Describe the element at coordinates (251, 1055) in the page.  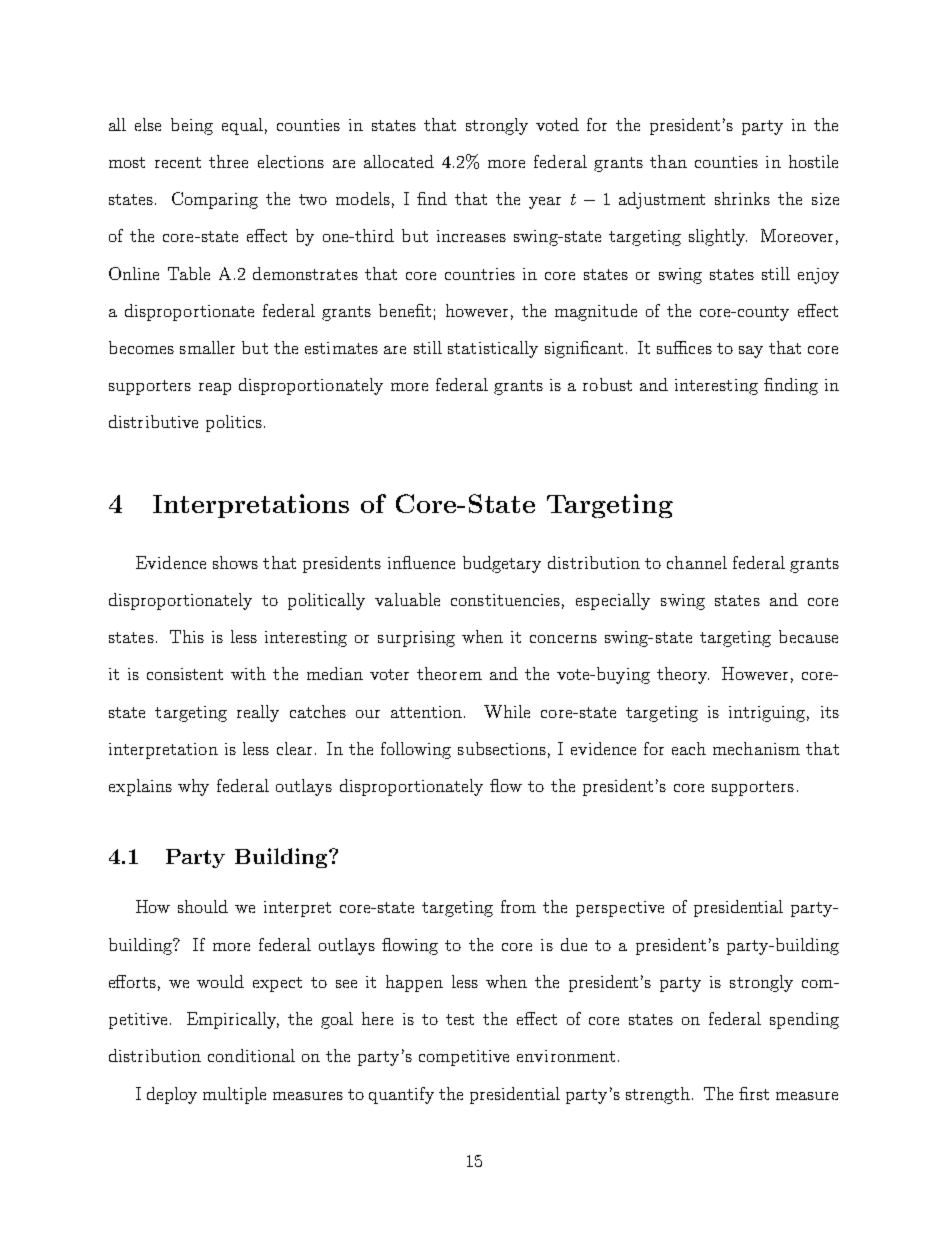
I see `conditional` at that location.
